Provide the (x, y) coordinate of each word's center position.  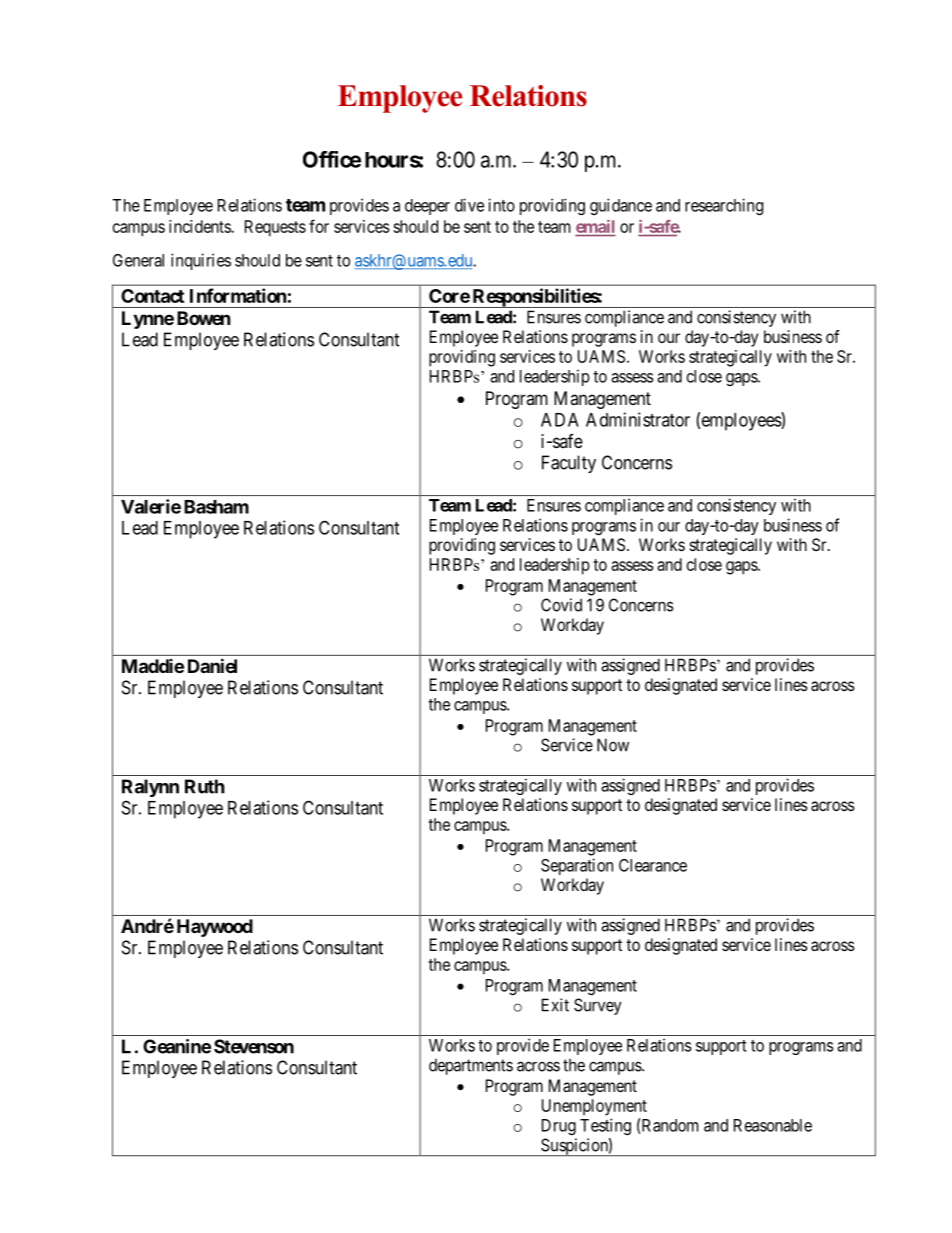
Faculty (569, 464)
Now (613, 745)
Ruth (205, 786)
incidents (200, 226)
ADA (560, 420)
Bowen (204, 318)
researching (724, 206)
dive (469, 205)
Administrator (638, 419)
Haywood (215, 928)
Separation (577, 866)
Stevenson (254, 1046)
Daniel (212, 665)
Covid (561, 605)
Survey (598, 1006)
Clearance (653, 865)
